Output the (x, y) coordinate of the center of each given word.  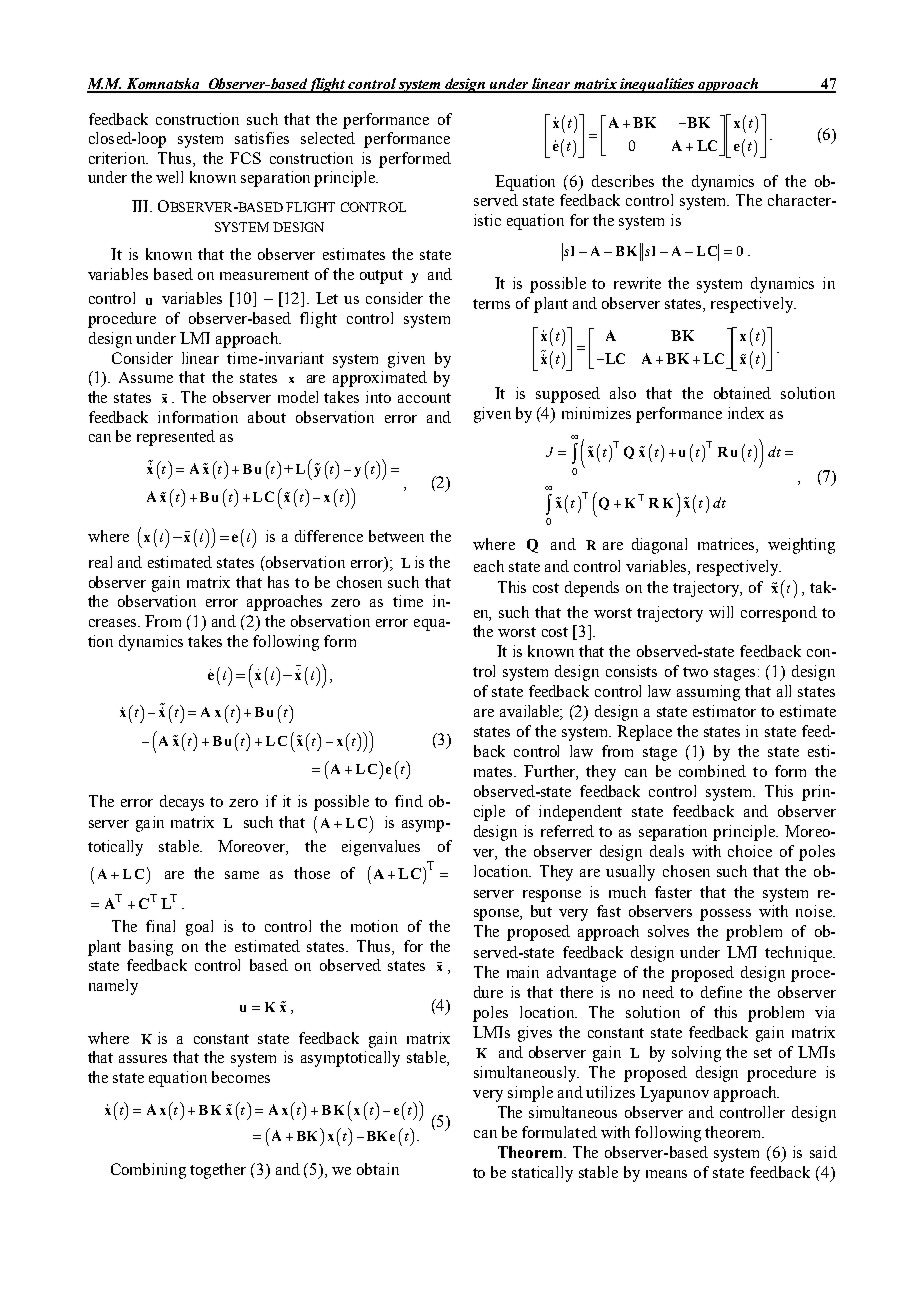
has (278, 582)
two (695, 672)
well (169, 177)
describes (623, 181)
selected (328, 138)
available (531, 712)
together (218, 1171)
